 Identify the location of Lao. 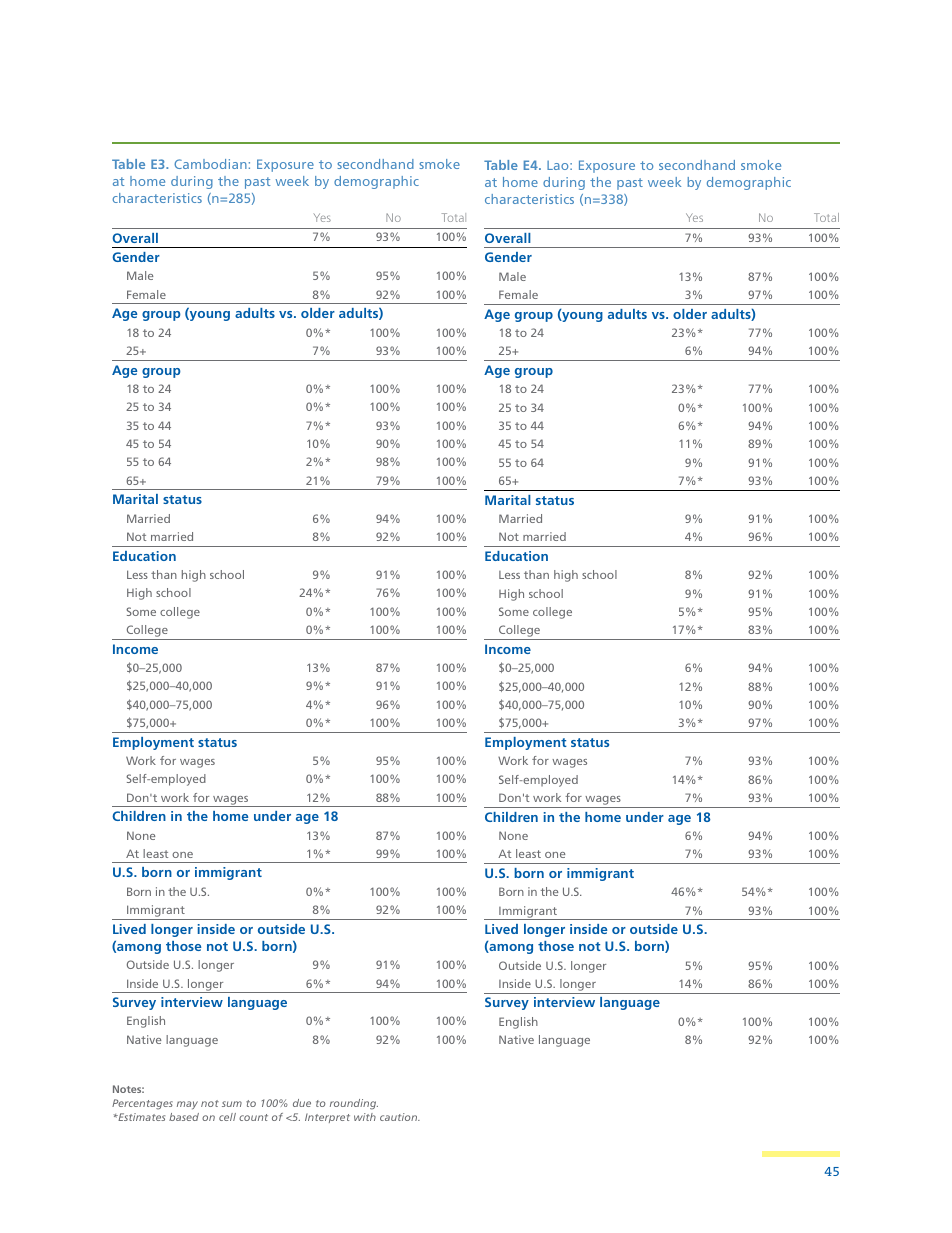
(559, 165).
